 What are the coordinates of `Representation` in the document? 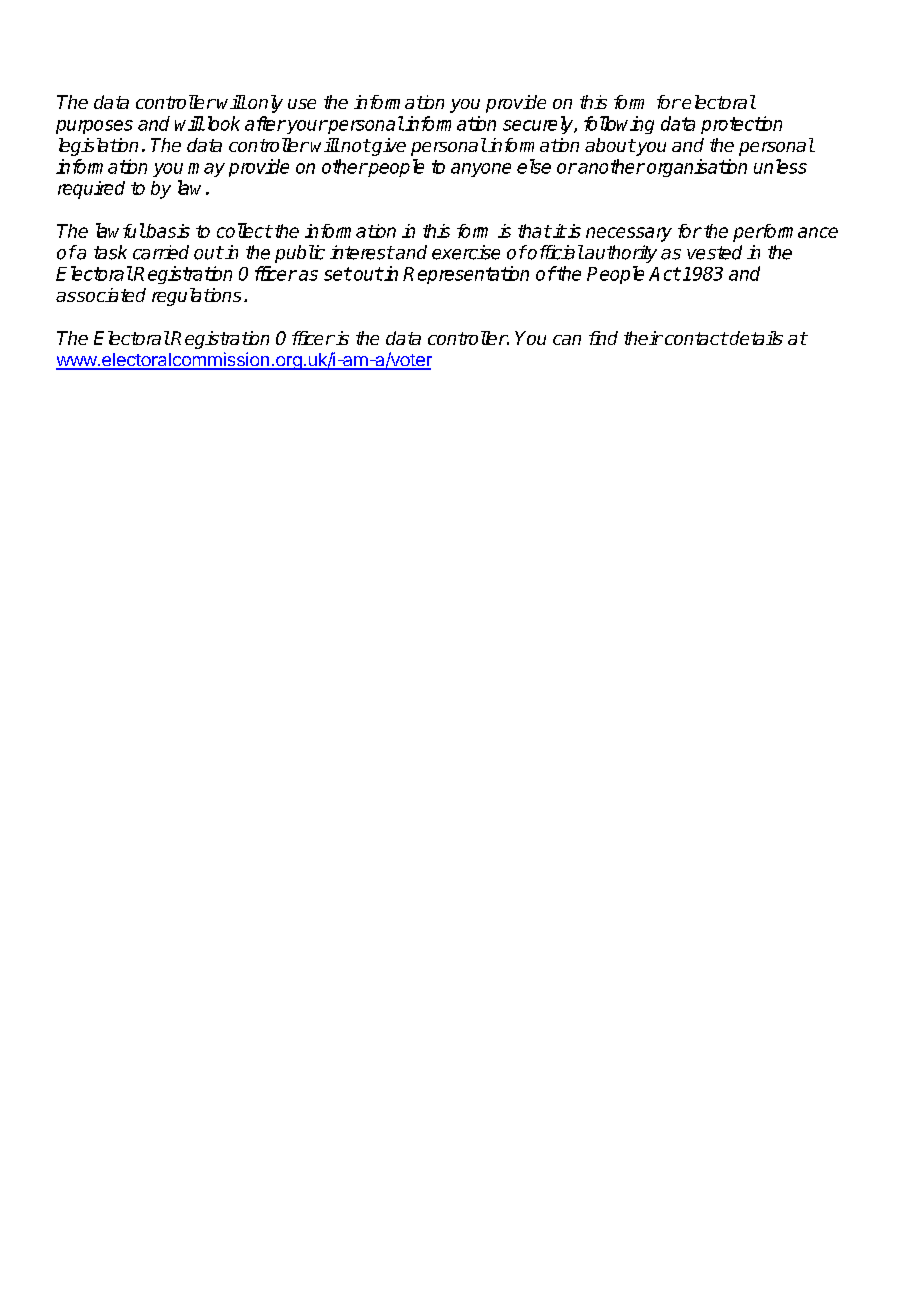 It's located at (466, 275).
